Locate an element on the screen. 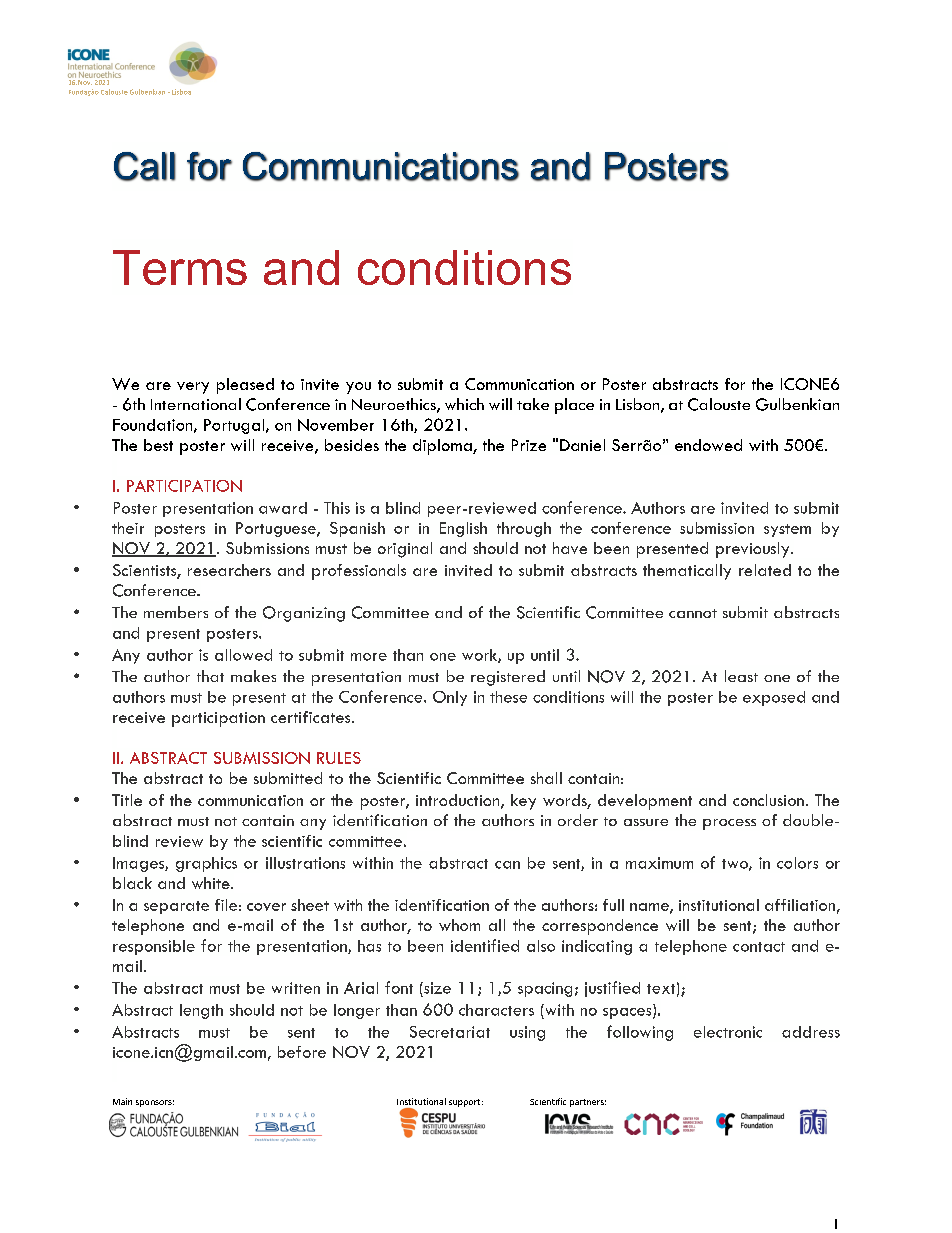 The height and width of the screenshot is (1233, 952). Lisboa is located at coordinates (181, 92).
